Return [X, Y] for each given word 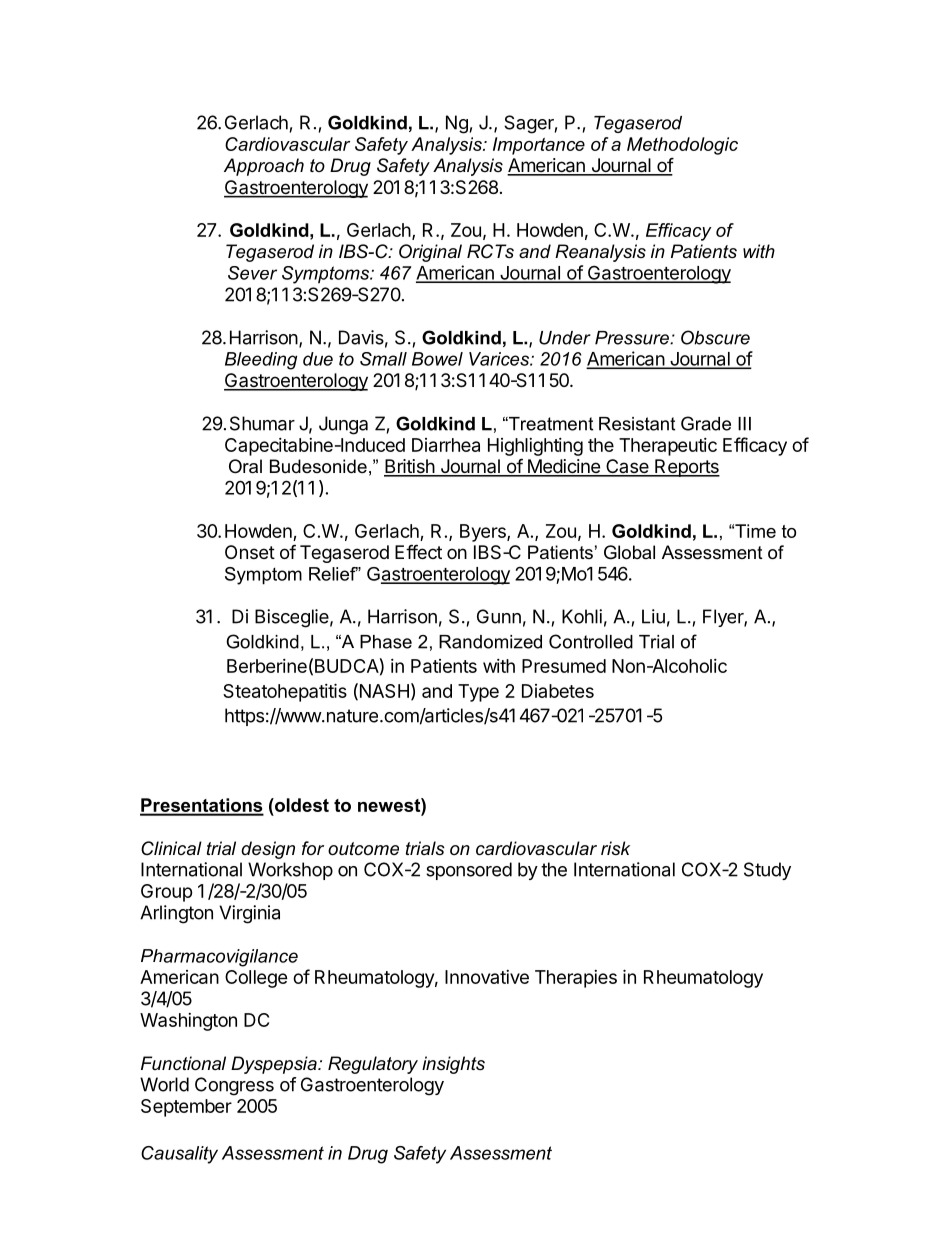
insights [453, 1065]
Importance [539, 146]
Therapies [576, 979]
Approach [264, 167]
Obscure [715, 337]
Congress [234, 1086]
